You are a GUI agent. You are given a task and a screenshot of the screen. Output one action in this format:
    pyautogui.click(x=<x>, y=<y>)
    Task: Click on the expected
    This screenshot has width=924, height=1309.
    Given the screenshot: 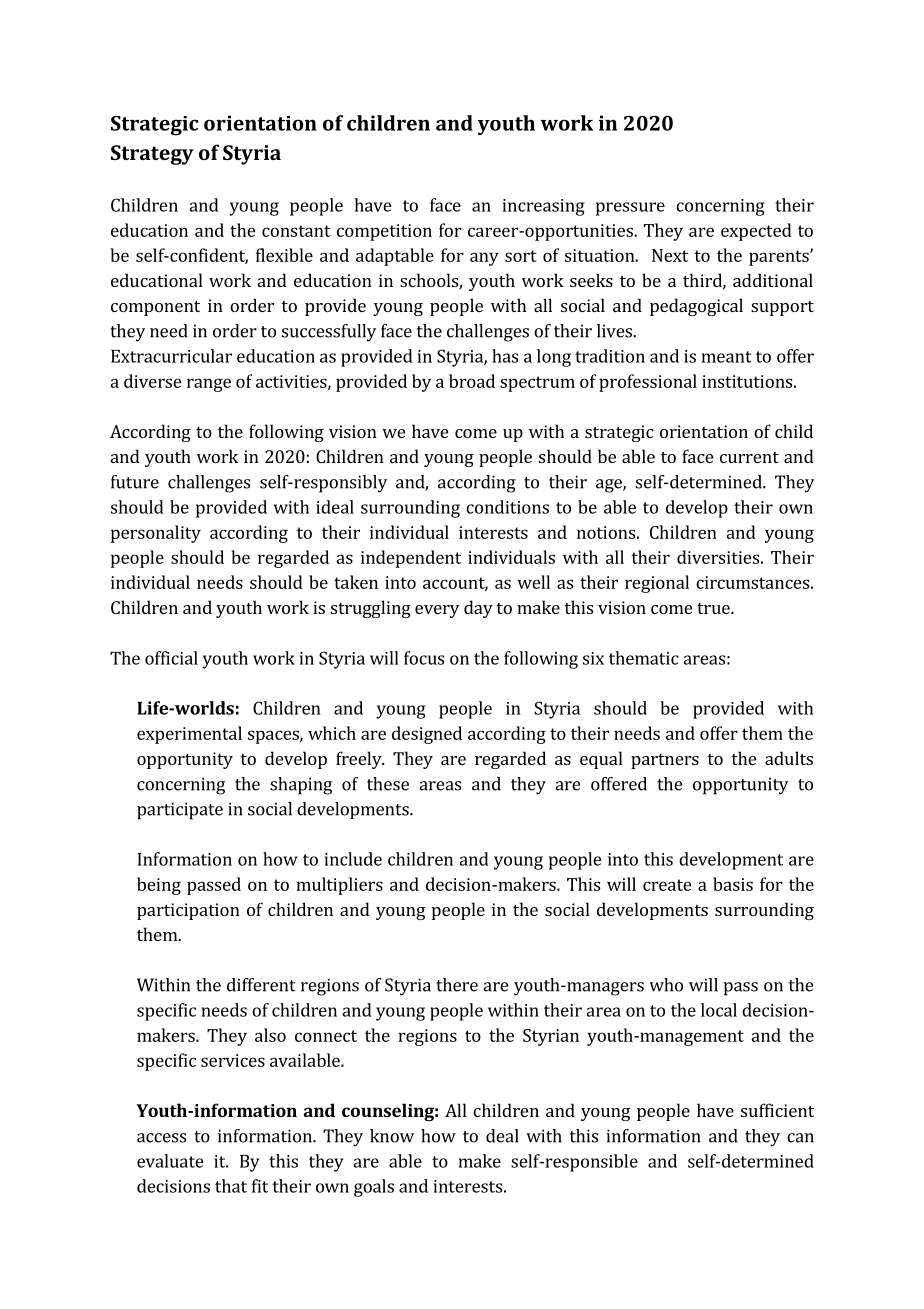 What is the action you would take?
    pyautogui.click(x=756, y=232)
